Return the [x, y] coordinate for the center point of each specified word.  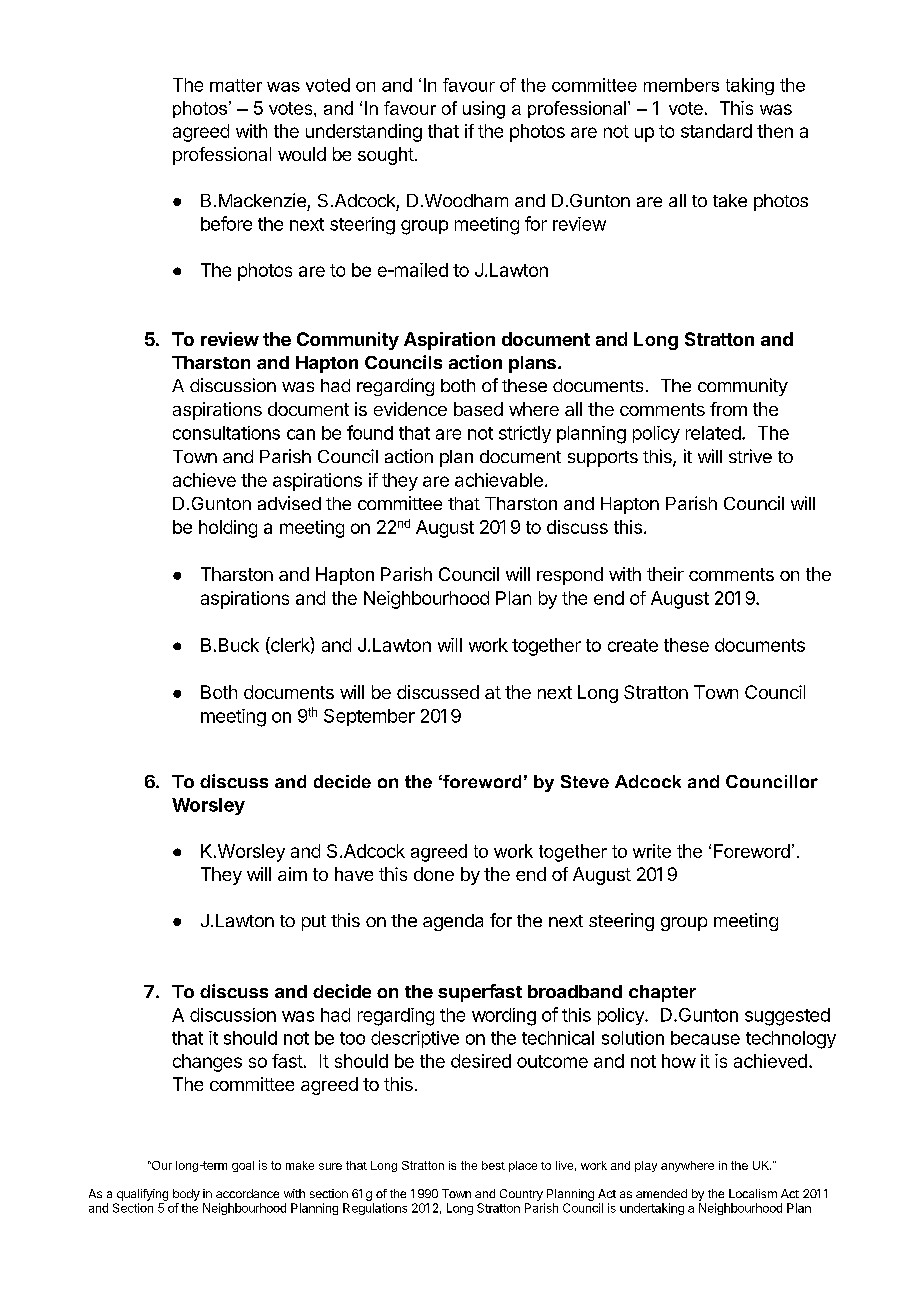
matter [236, 85]
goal [243, 1166]
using [484, 110]
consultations [226, 433]
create [633, 645]
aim [292, 874]
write [652, 851]
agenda [453, 922]
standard [716, 131]
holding [228, 529]
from [728, 409]
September [369, 717]
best [493, 1165]
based [478, 409]
